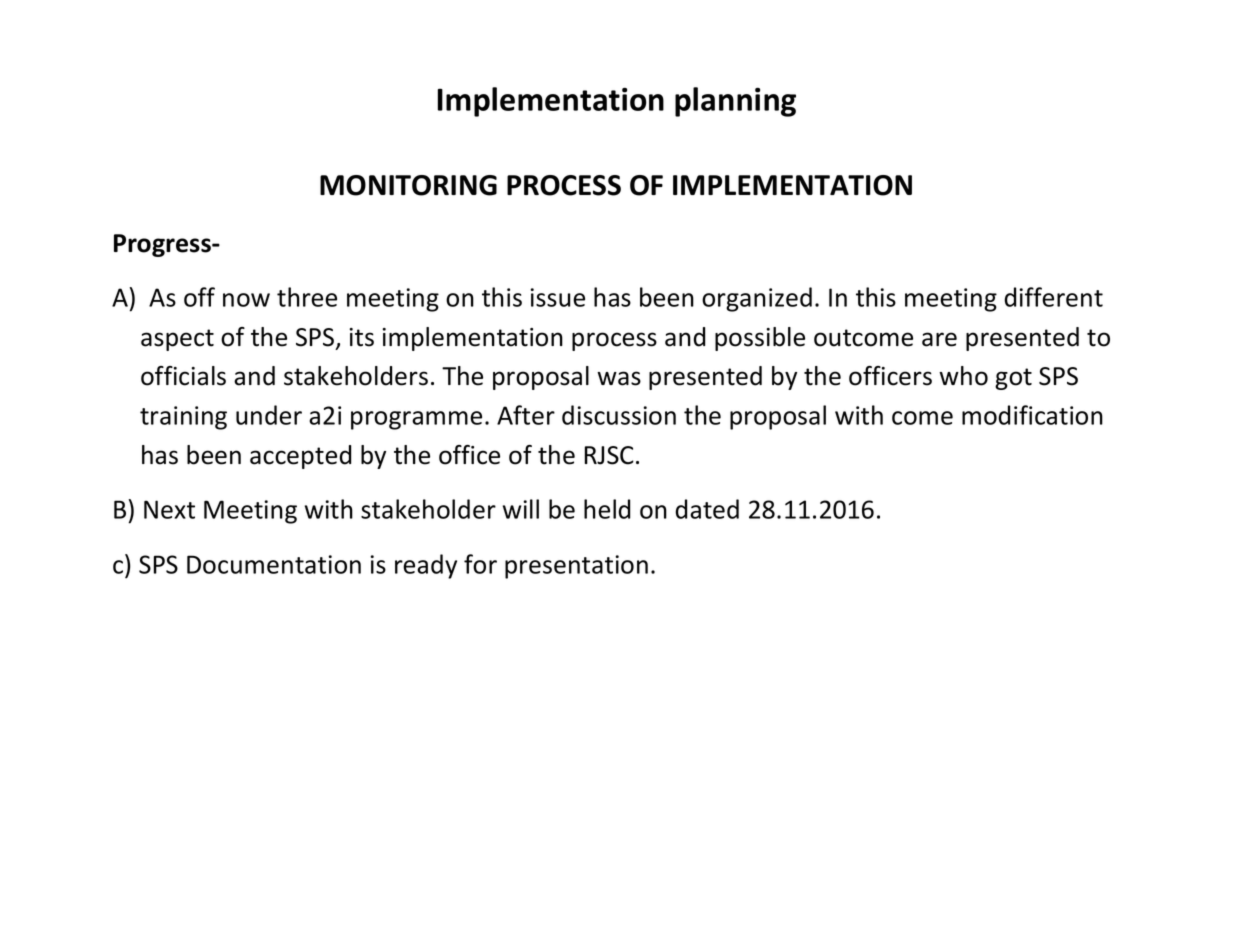 Image resolution: width=1233 pixels, height=952 pixels. What do you see at coordinates (300, 457) in the screenshot?
I see `accepted` at bounding box center [300, 457].
